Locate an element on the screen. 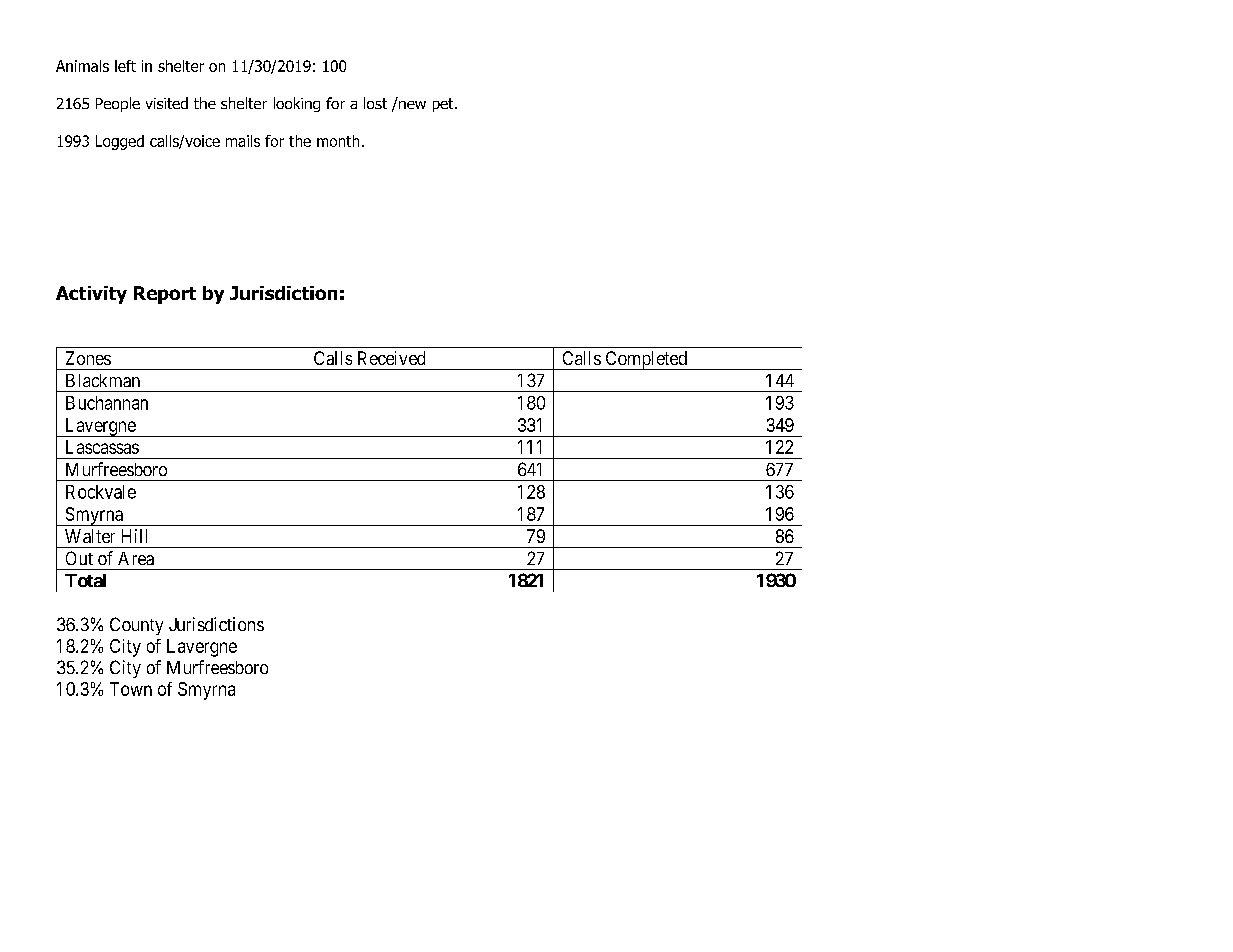 This screenshot has height=952, width=1233. Area is located at coordinates (136, 558).
